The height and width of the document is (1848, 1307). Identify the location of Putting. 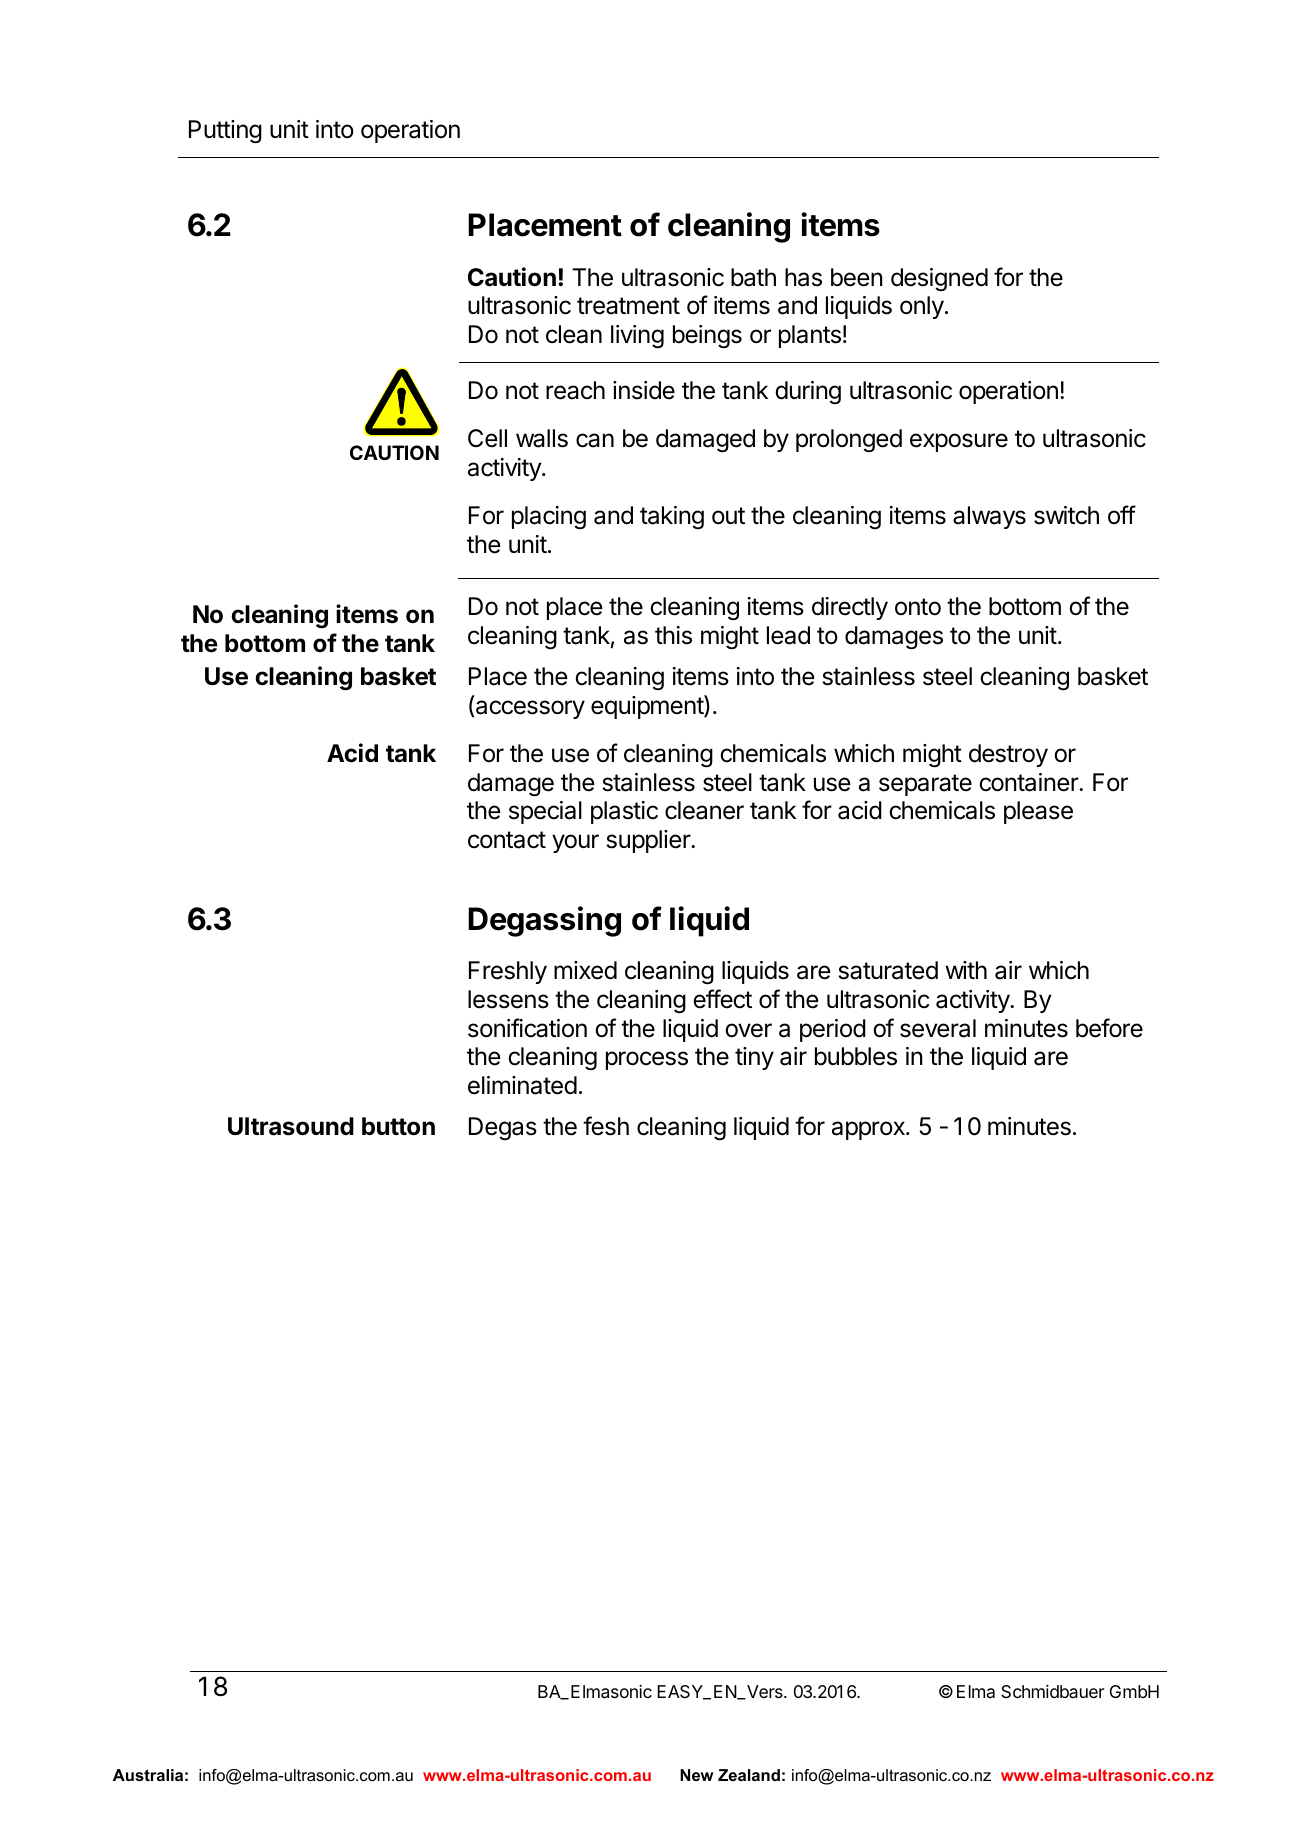
(225, 132).
